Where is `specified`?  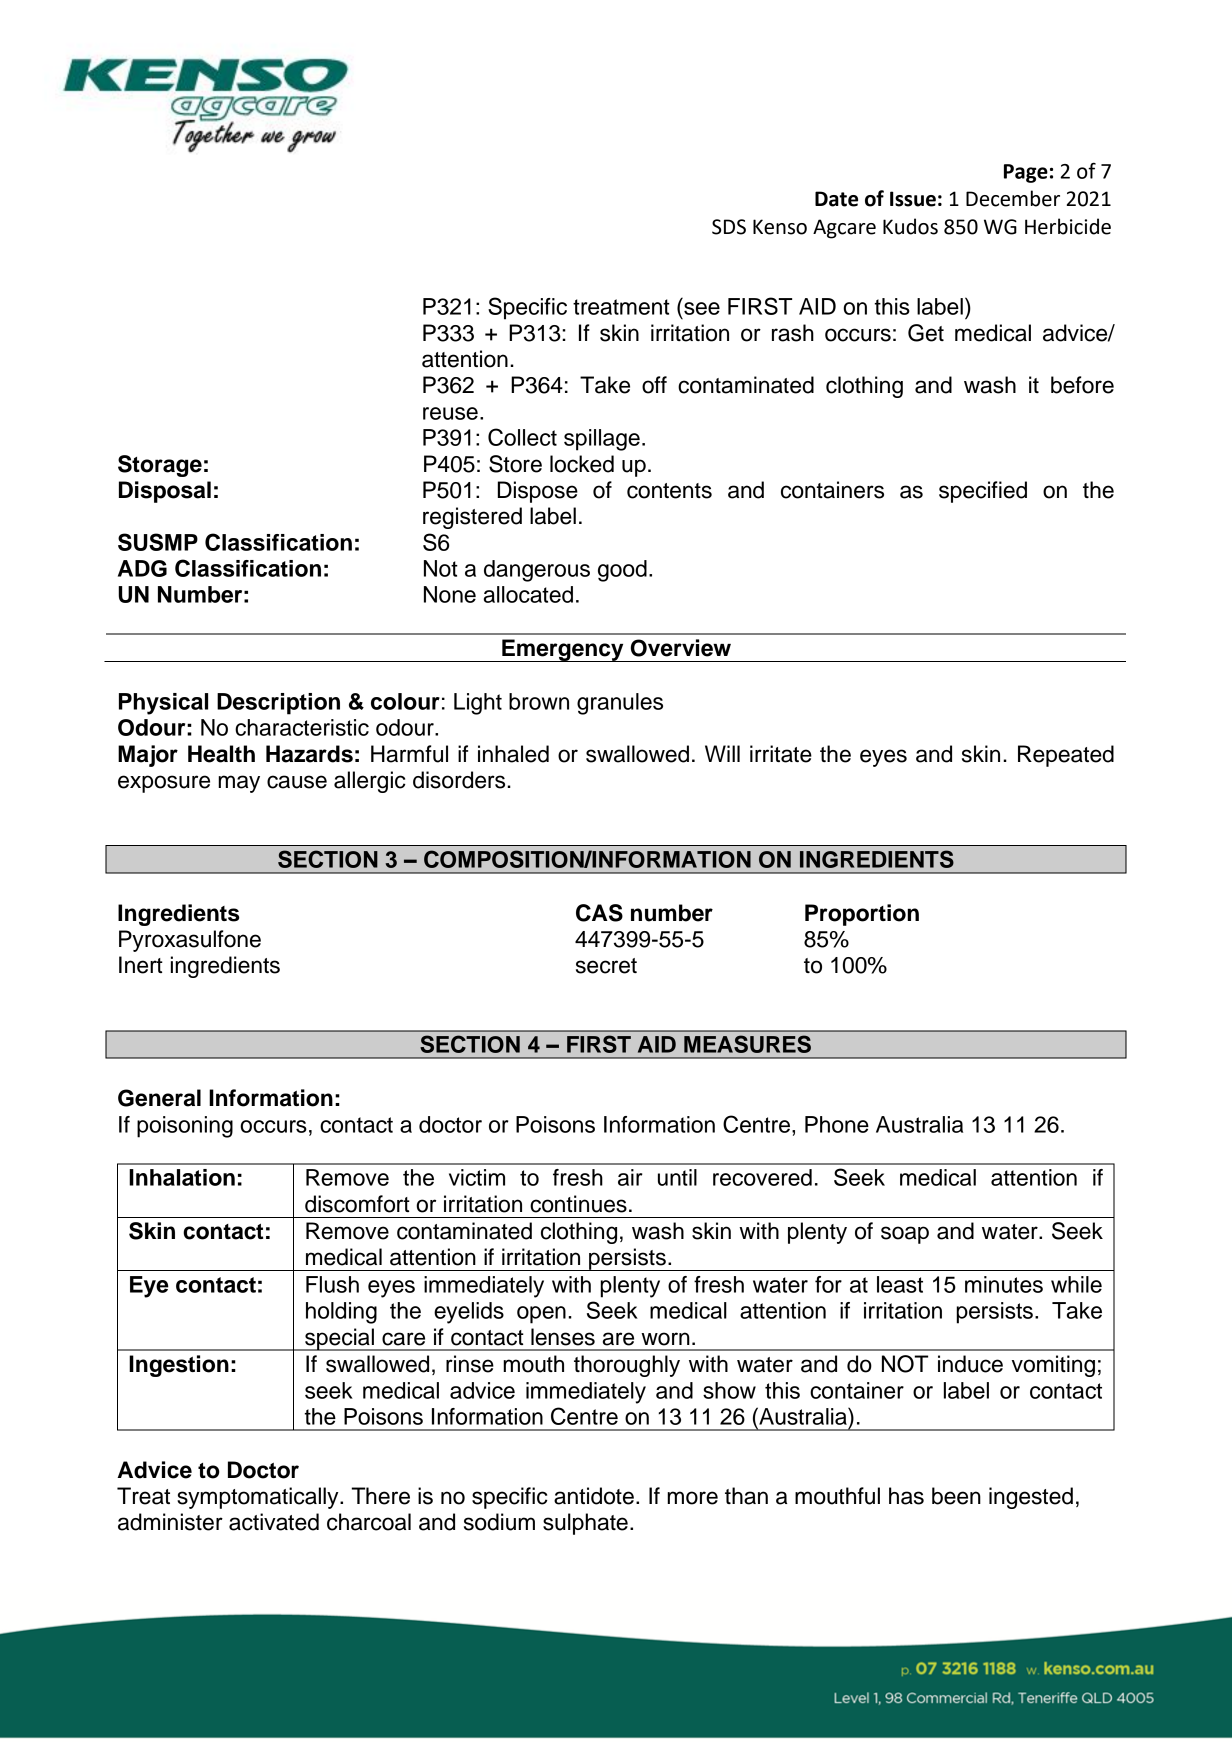 specified is located at coordinates (983, 492).
